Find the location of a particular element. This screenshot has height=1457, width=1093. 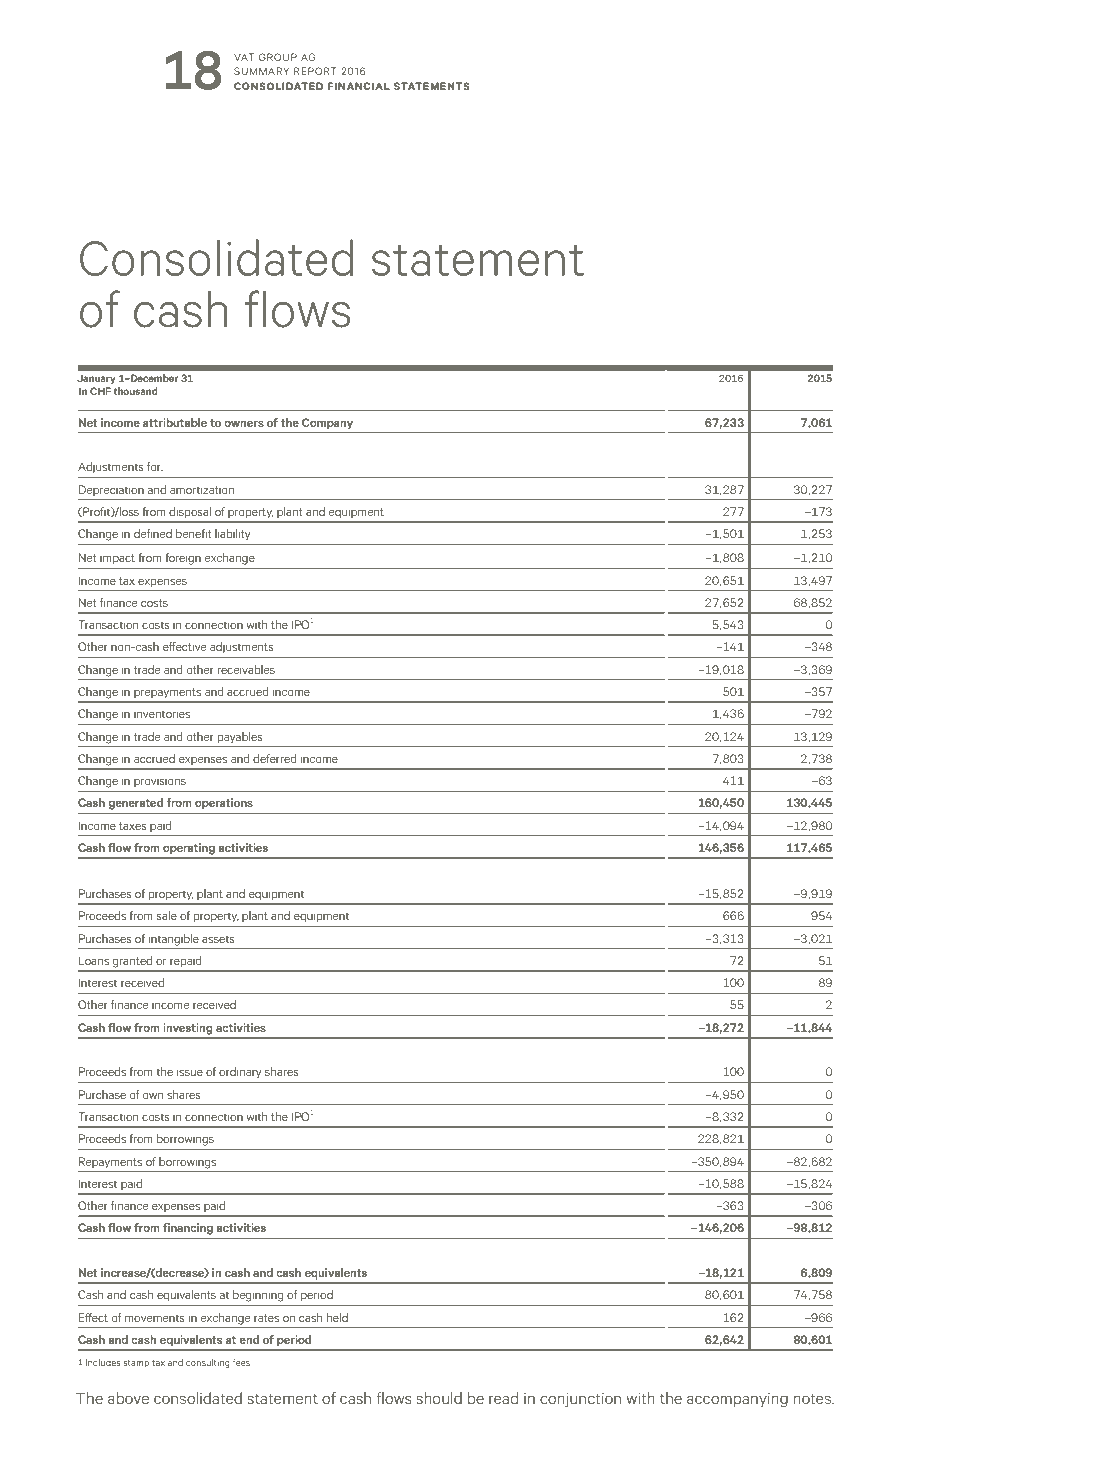

deferred is located at coordinates (275, 758).
